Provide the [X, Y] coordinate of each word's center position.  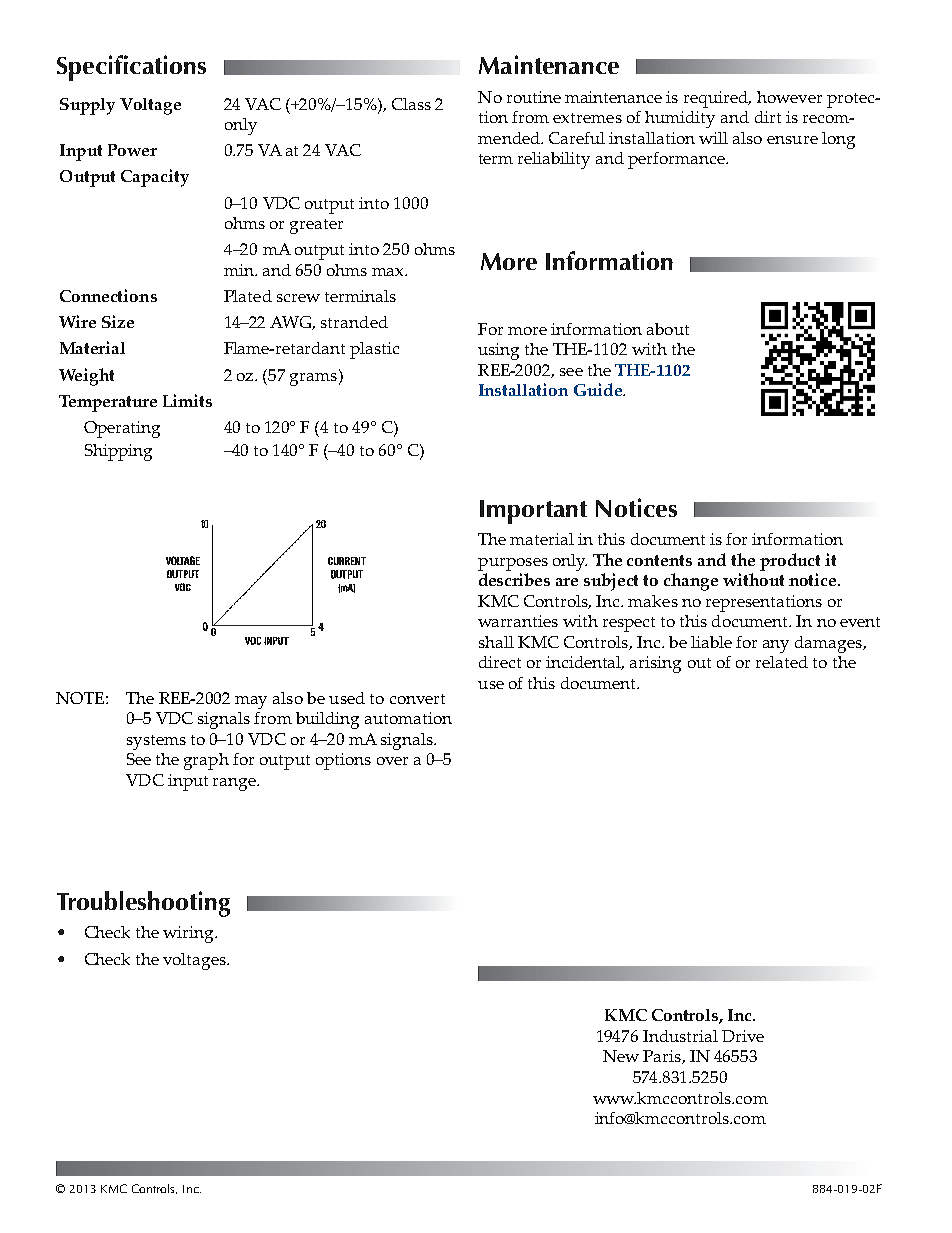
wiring [189, 934]
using [498, 351]
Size [118, 321]
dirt [768, 117]
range [235, 784]
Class [411, 104]
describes [514, 579]
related [782, 662]
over [392, 761]
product [790, 562]
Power [132, 150]
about [668, 329]
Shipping [118, 452]
